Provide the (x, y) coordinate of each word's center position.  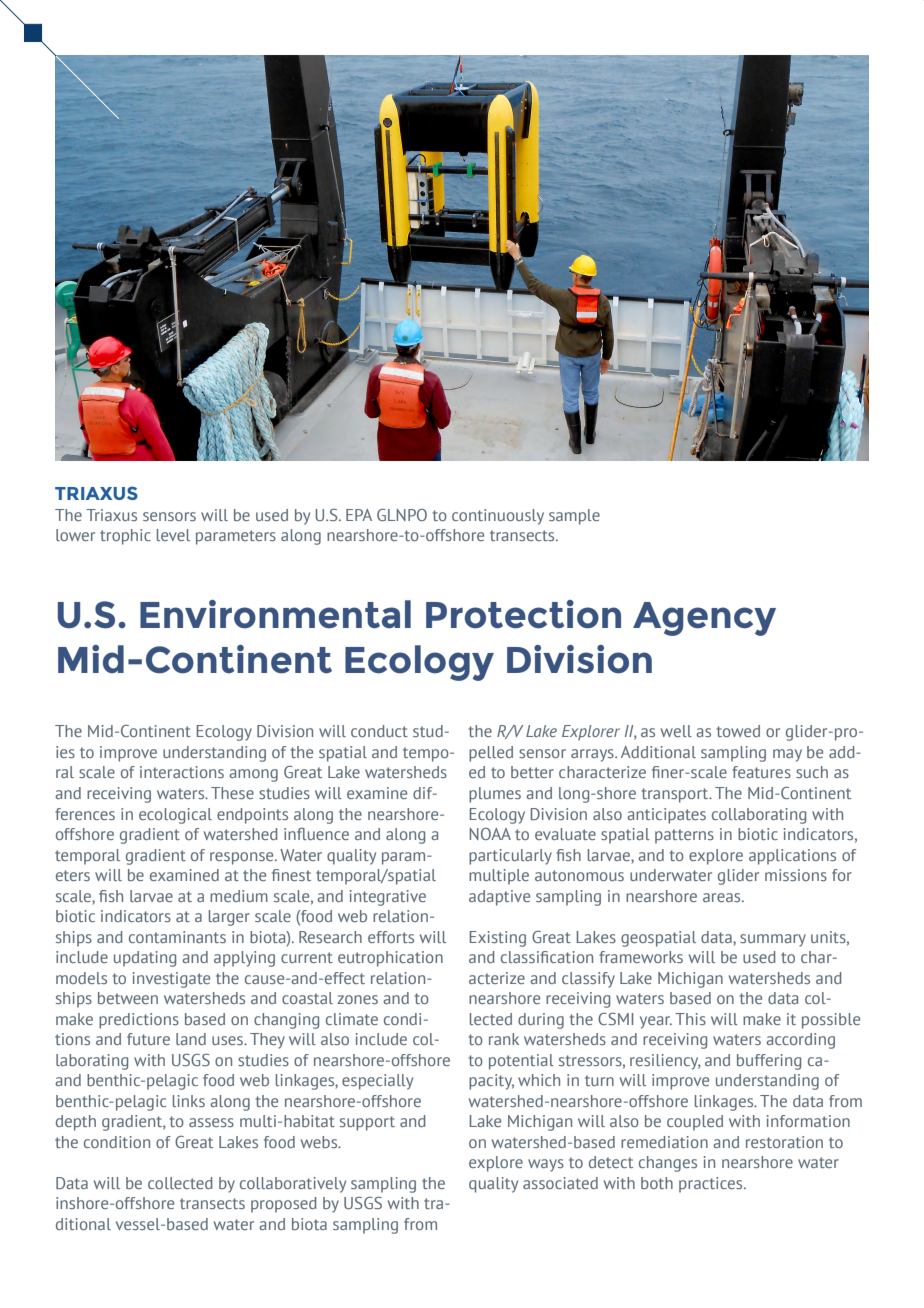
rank (504, 1039)
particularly (510, 857)
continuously (498, 517)
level (173, 535)
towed (738, 731)
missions (796, 875)
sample (574, 517)
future (148, 1039)
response (243, 858)
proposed (284, 1205)
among (253, 775)
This (690, 1019)
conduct (379, 731)
